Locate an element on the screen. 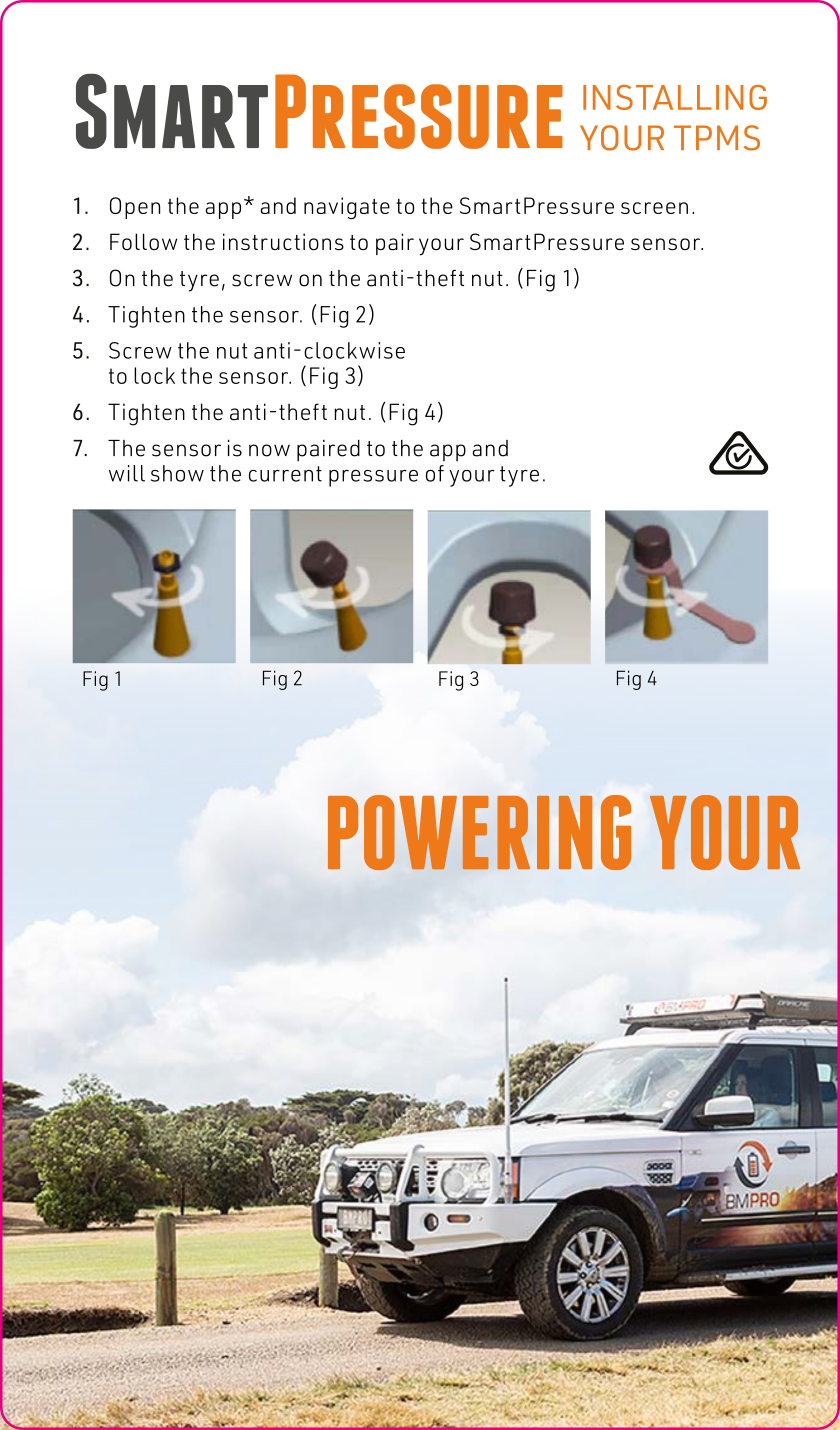 This screenshot has height=1430, width=840. POWERING is located at coordinates (479, 832).
